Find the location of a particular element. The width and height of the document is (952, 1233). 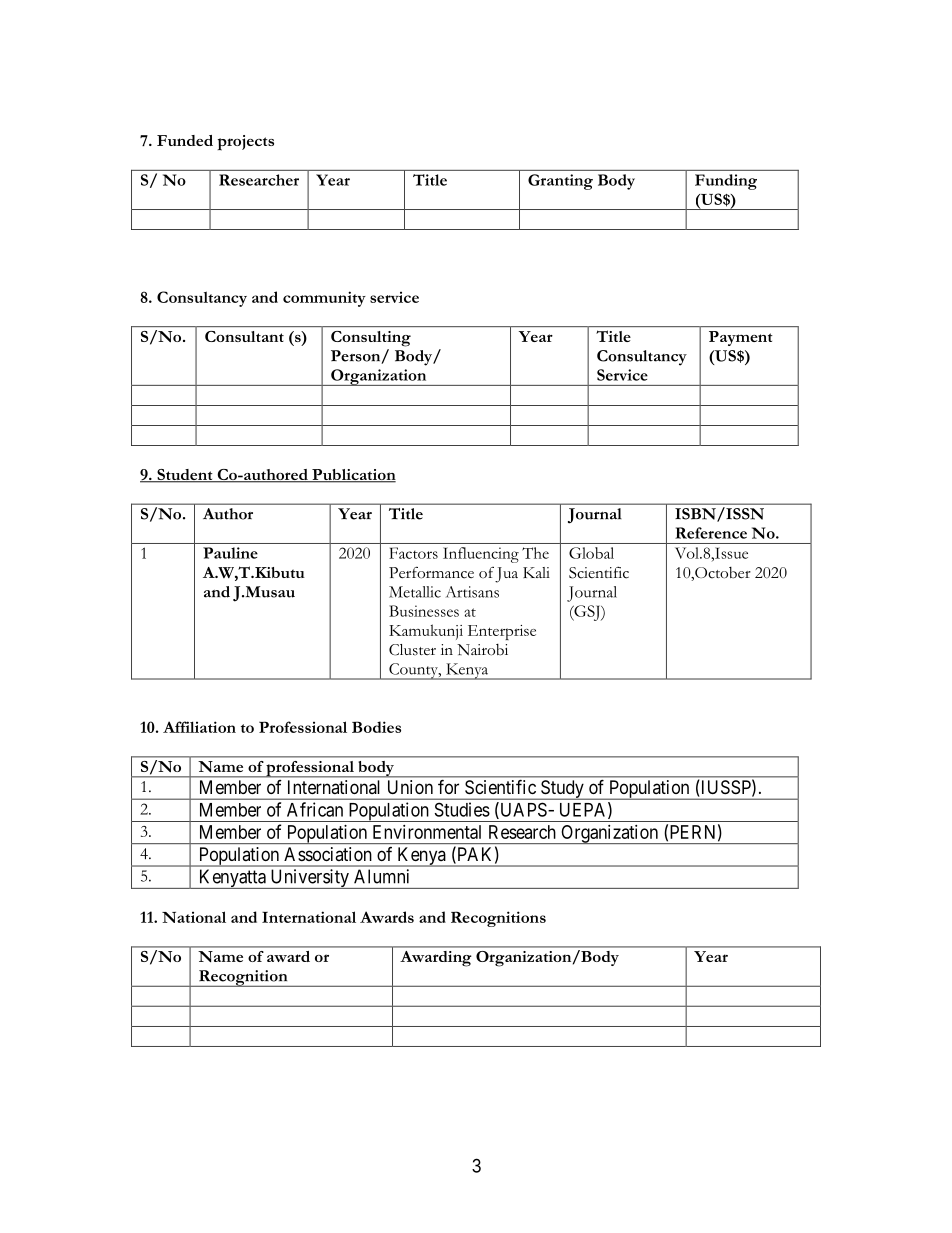

Granting is located at coordinates (560, 182).
